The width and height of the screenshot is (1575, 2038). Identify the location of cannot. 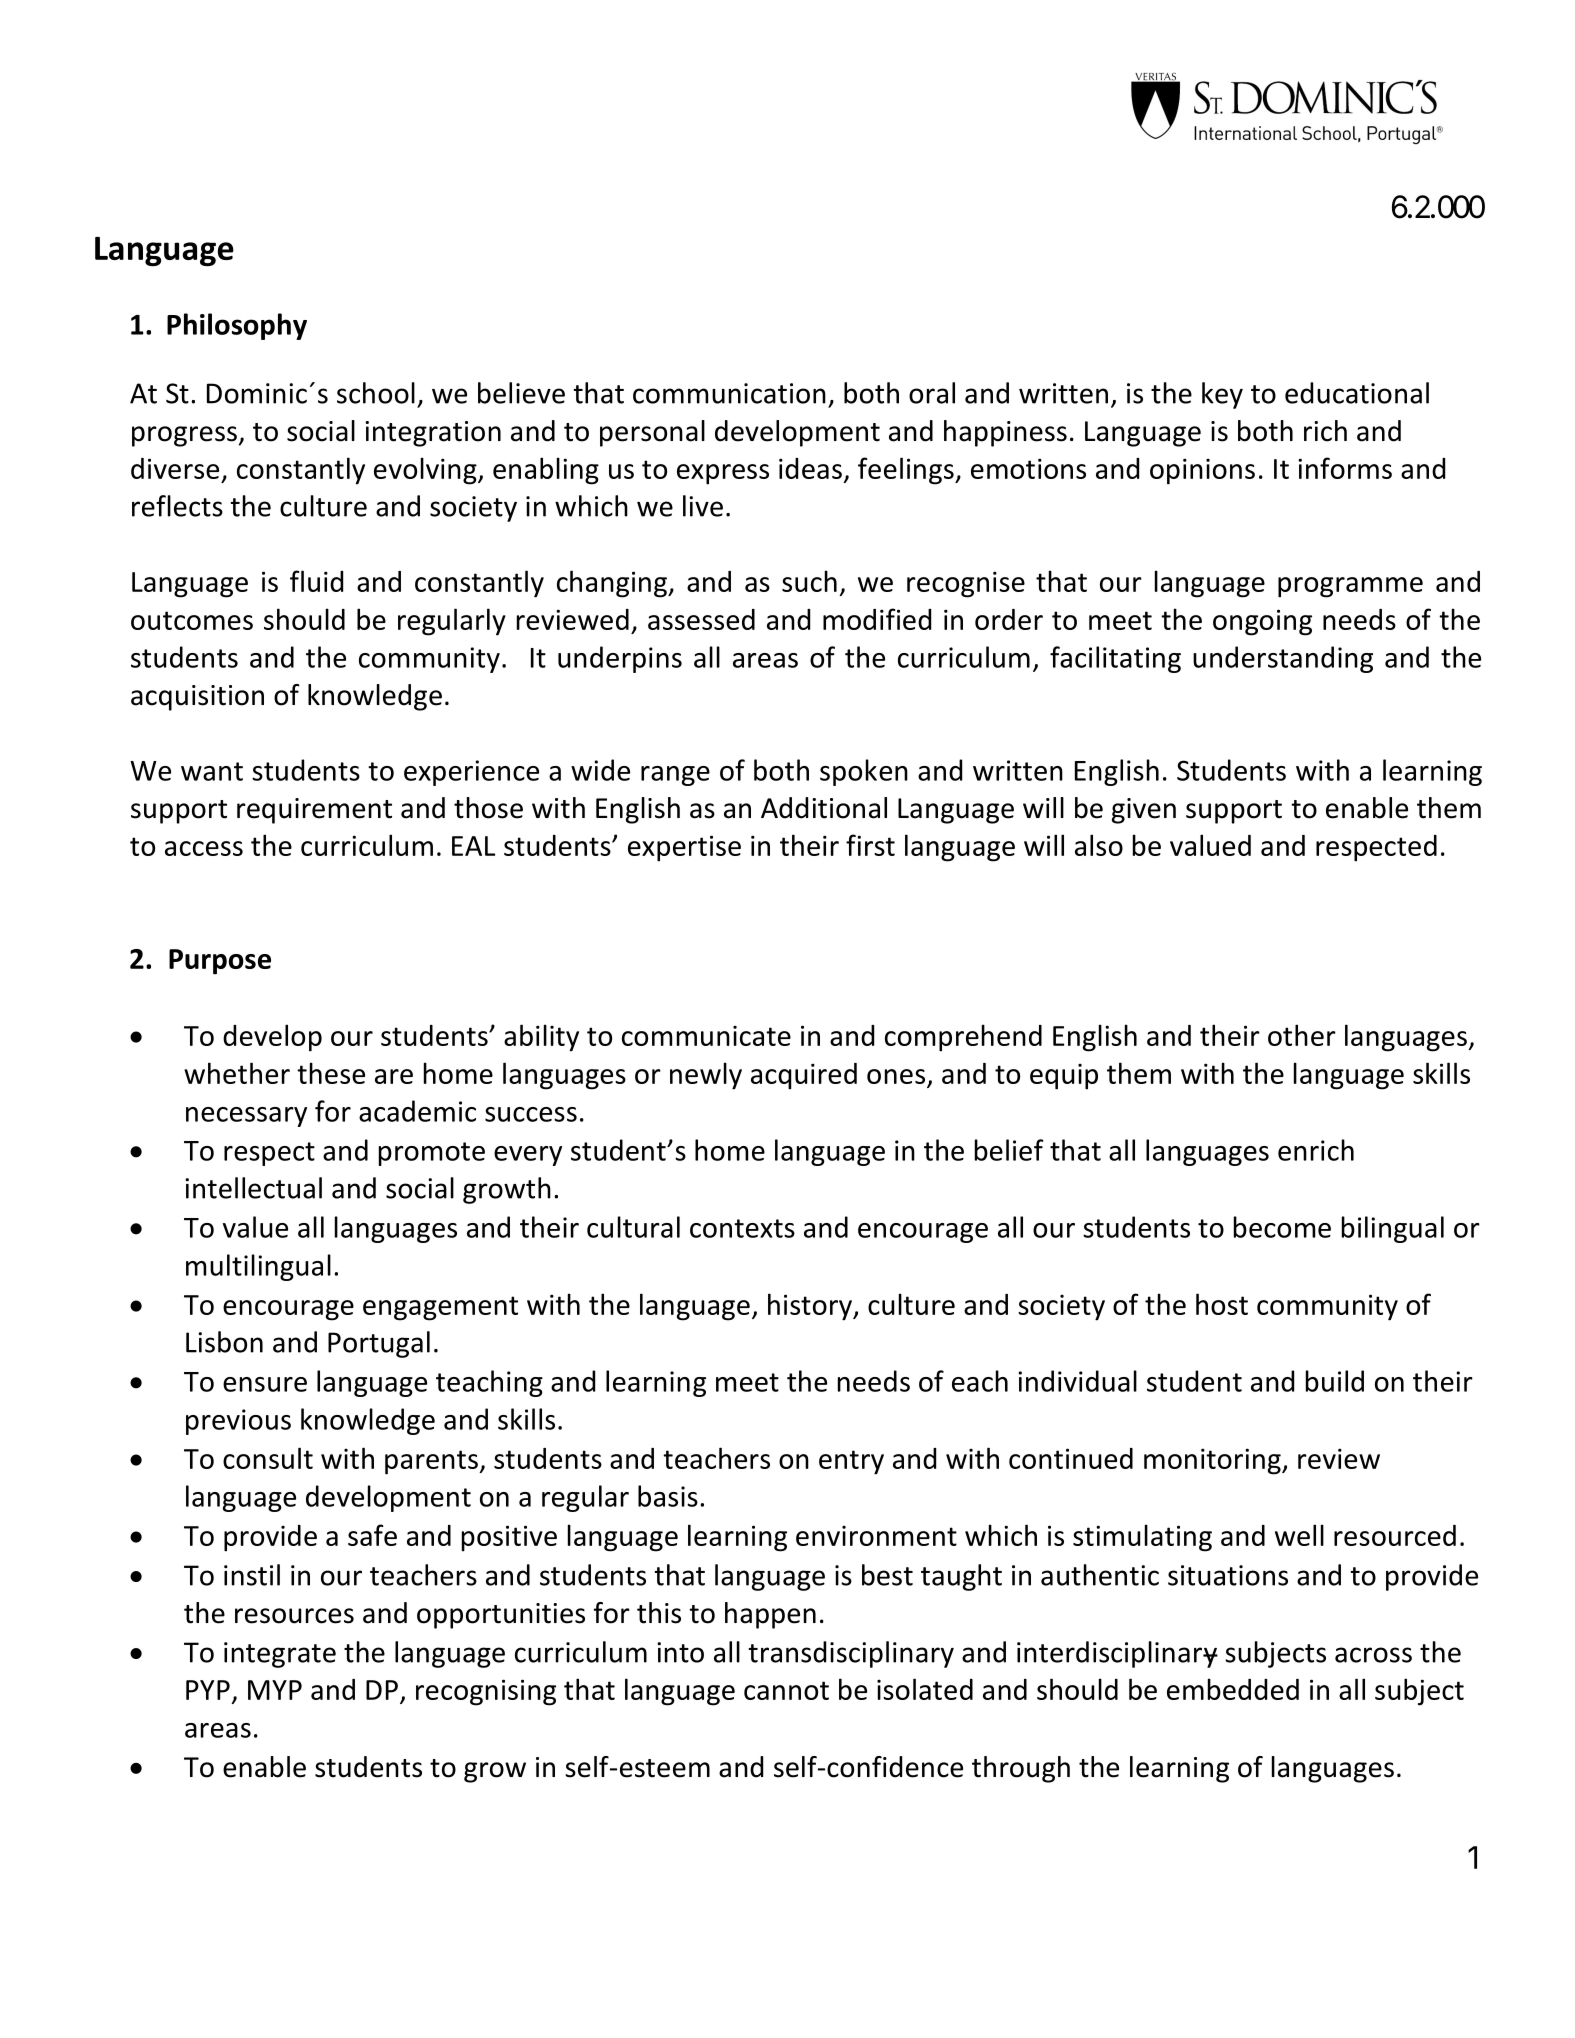
(786, 1690).
